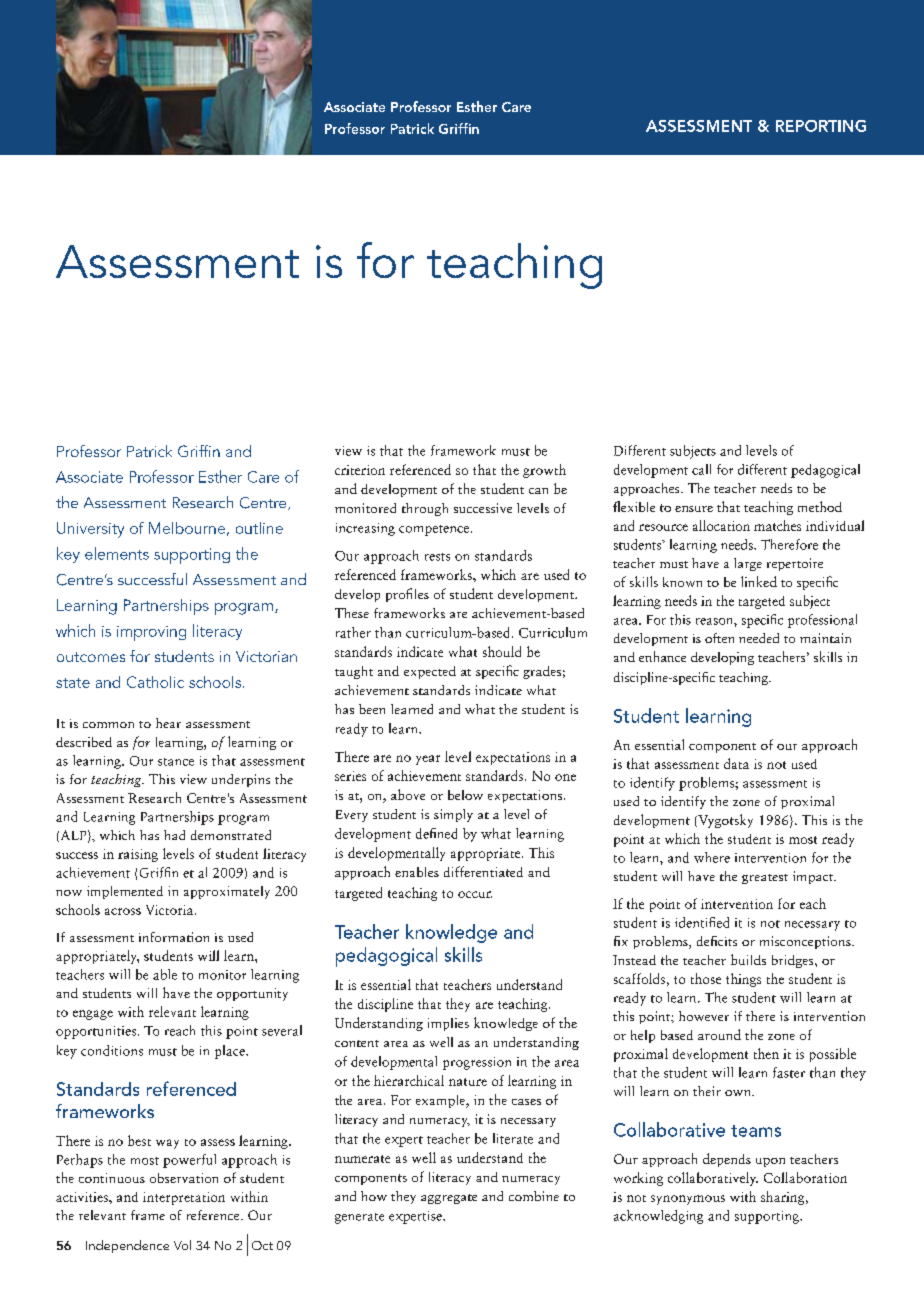  What do you see at coordinates (449, 1199) in the document?
I see `aggregate` at bounding box center [449, 1199].
